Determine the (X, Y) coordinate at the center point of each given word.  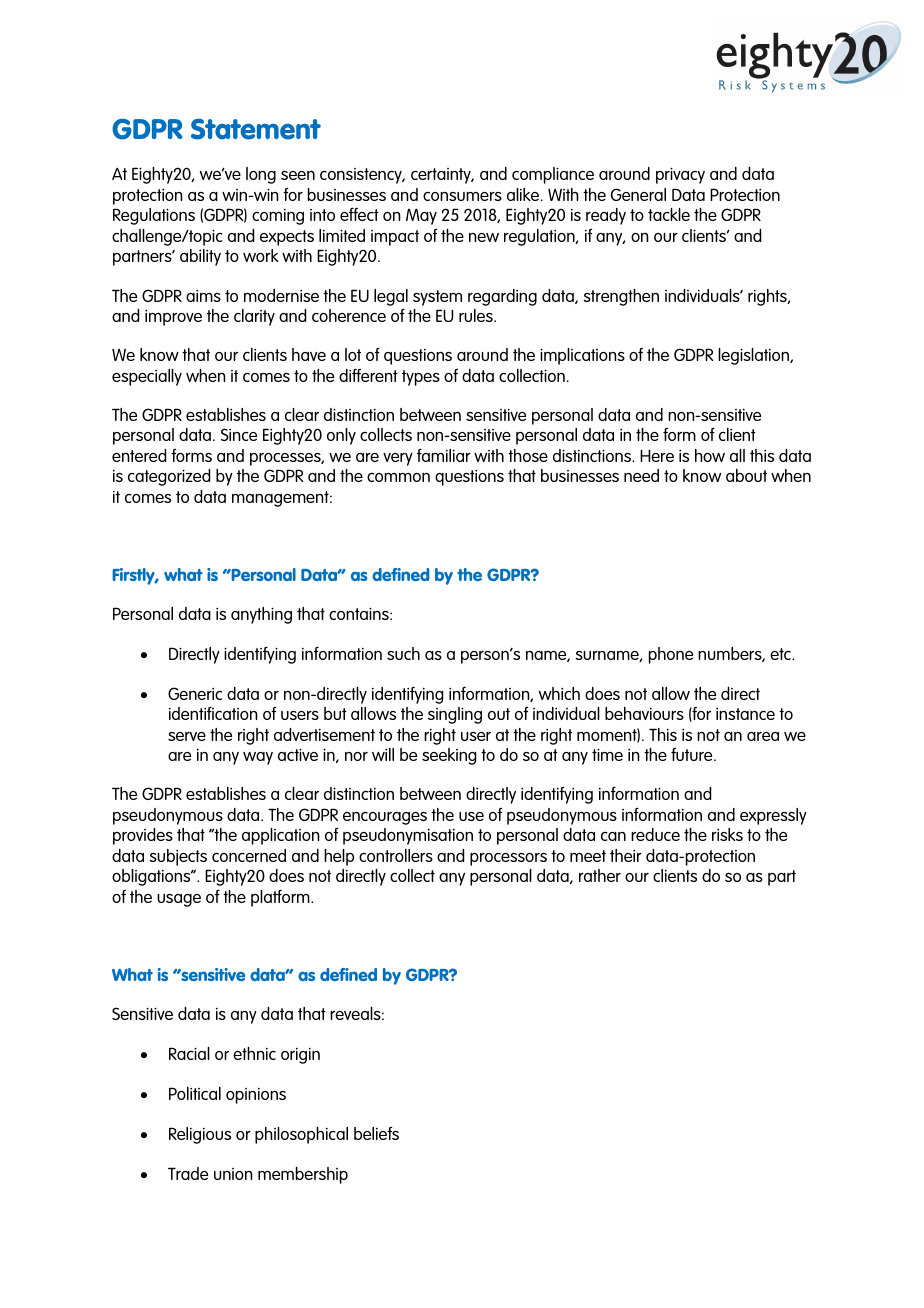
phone (671, 655)
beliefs (376, 1133)
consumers (462, 196)
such (403, 653)
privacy (680, 175)
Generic (195, 693)
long (261, 175)
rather (600, 875)
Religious (200, 1135)
